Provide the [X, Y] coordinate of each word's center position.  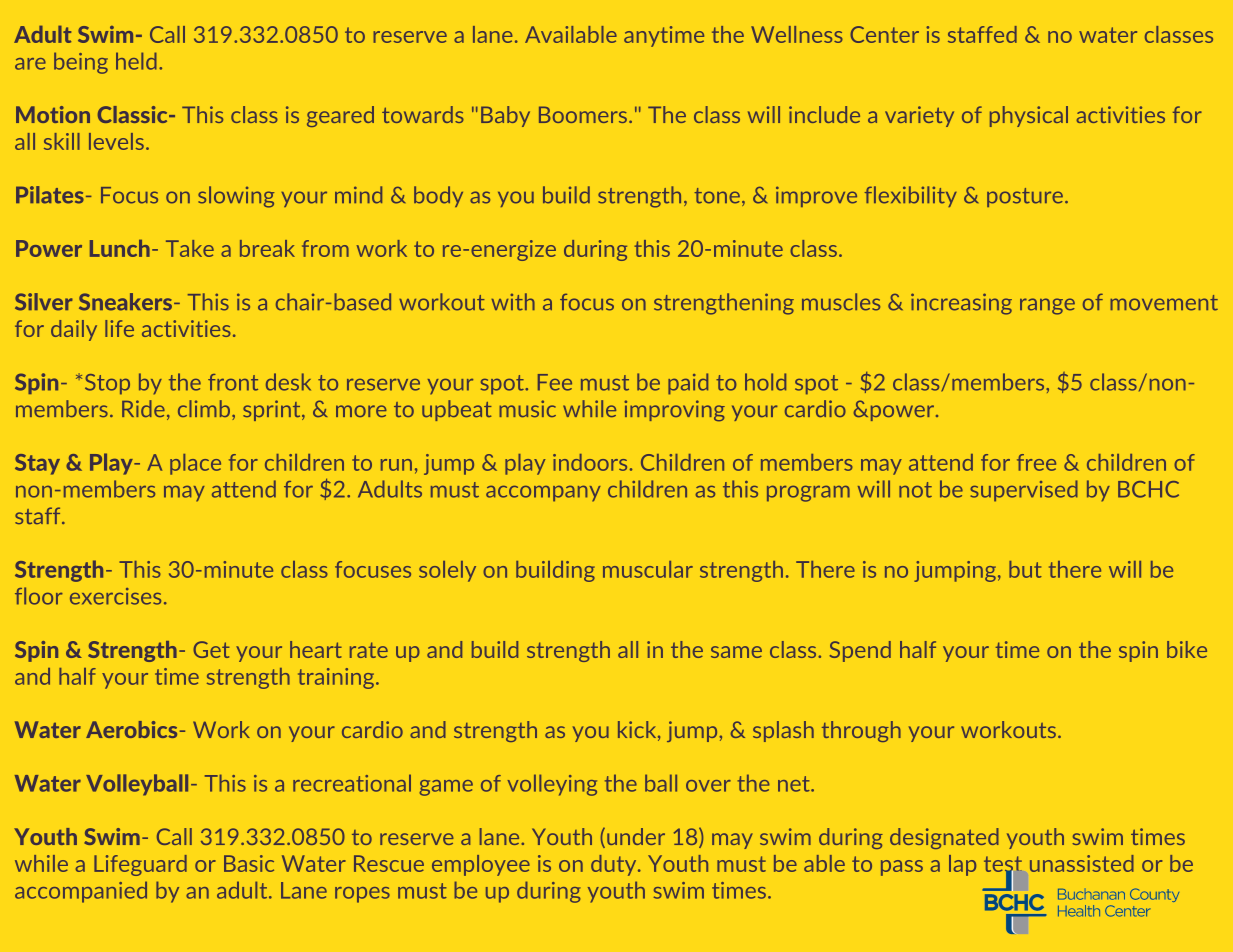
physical [1029, 116]
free [1036, 462]
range [1047, 306]
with [513, 302]
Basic [249, 863]
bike [1187, 649]
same [736, 652]
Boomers [583, 114]
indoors [590, 462]
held [136, 61]
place [195, 464]
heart [316, 649]
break [267, 248]
